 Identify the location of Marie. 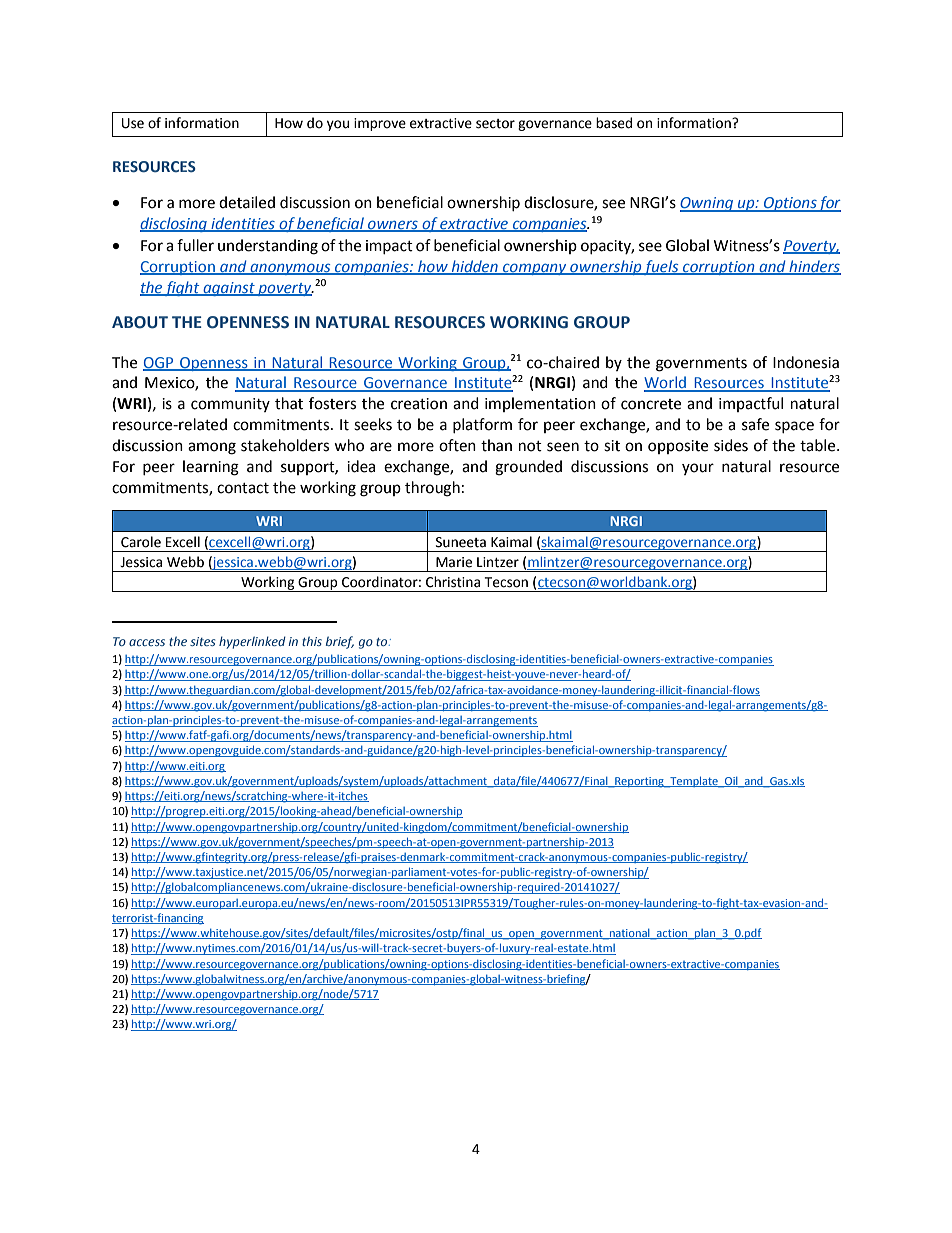
(454, 562).
